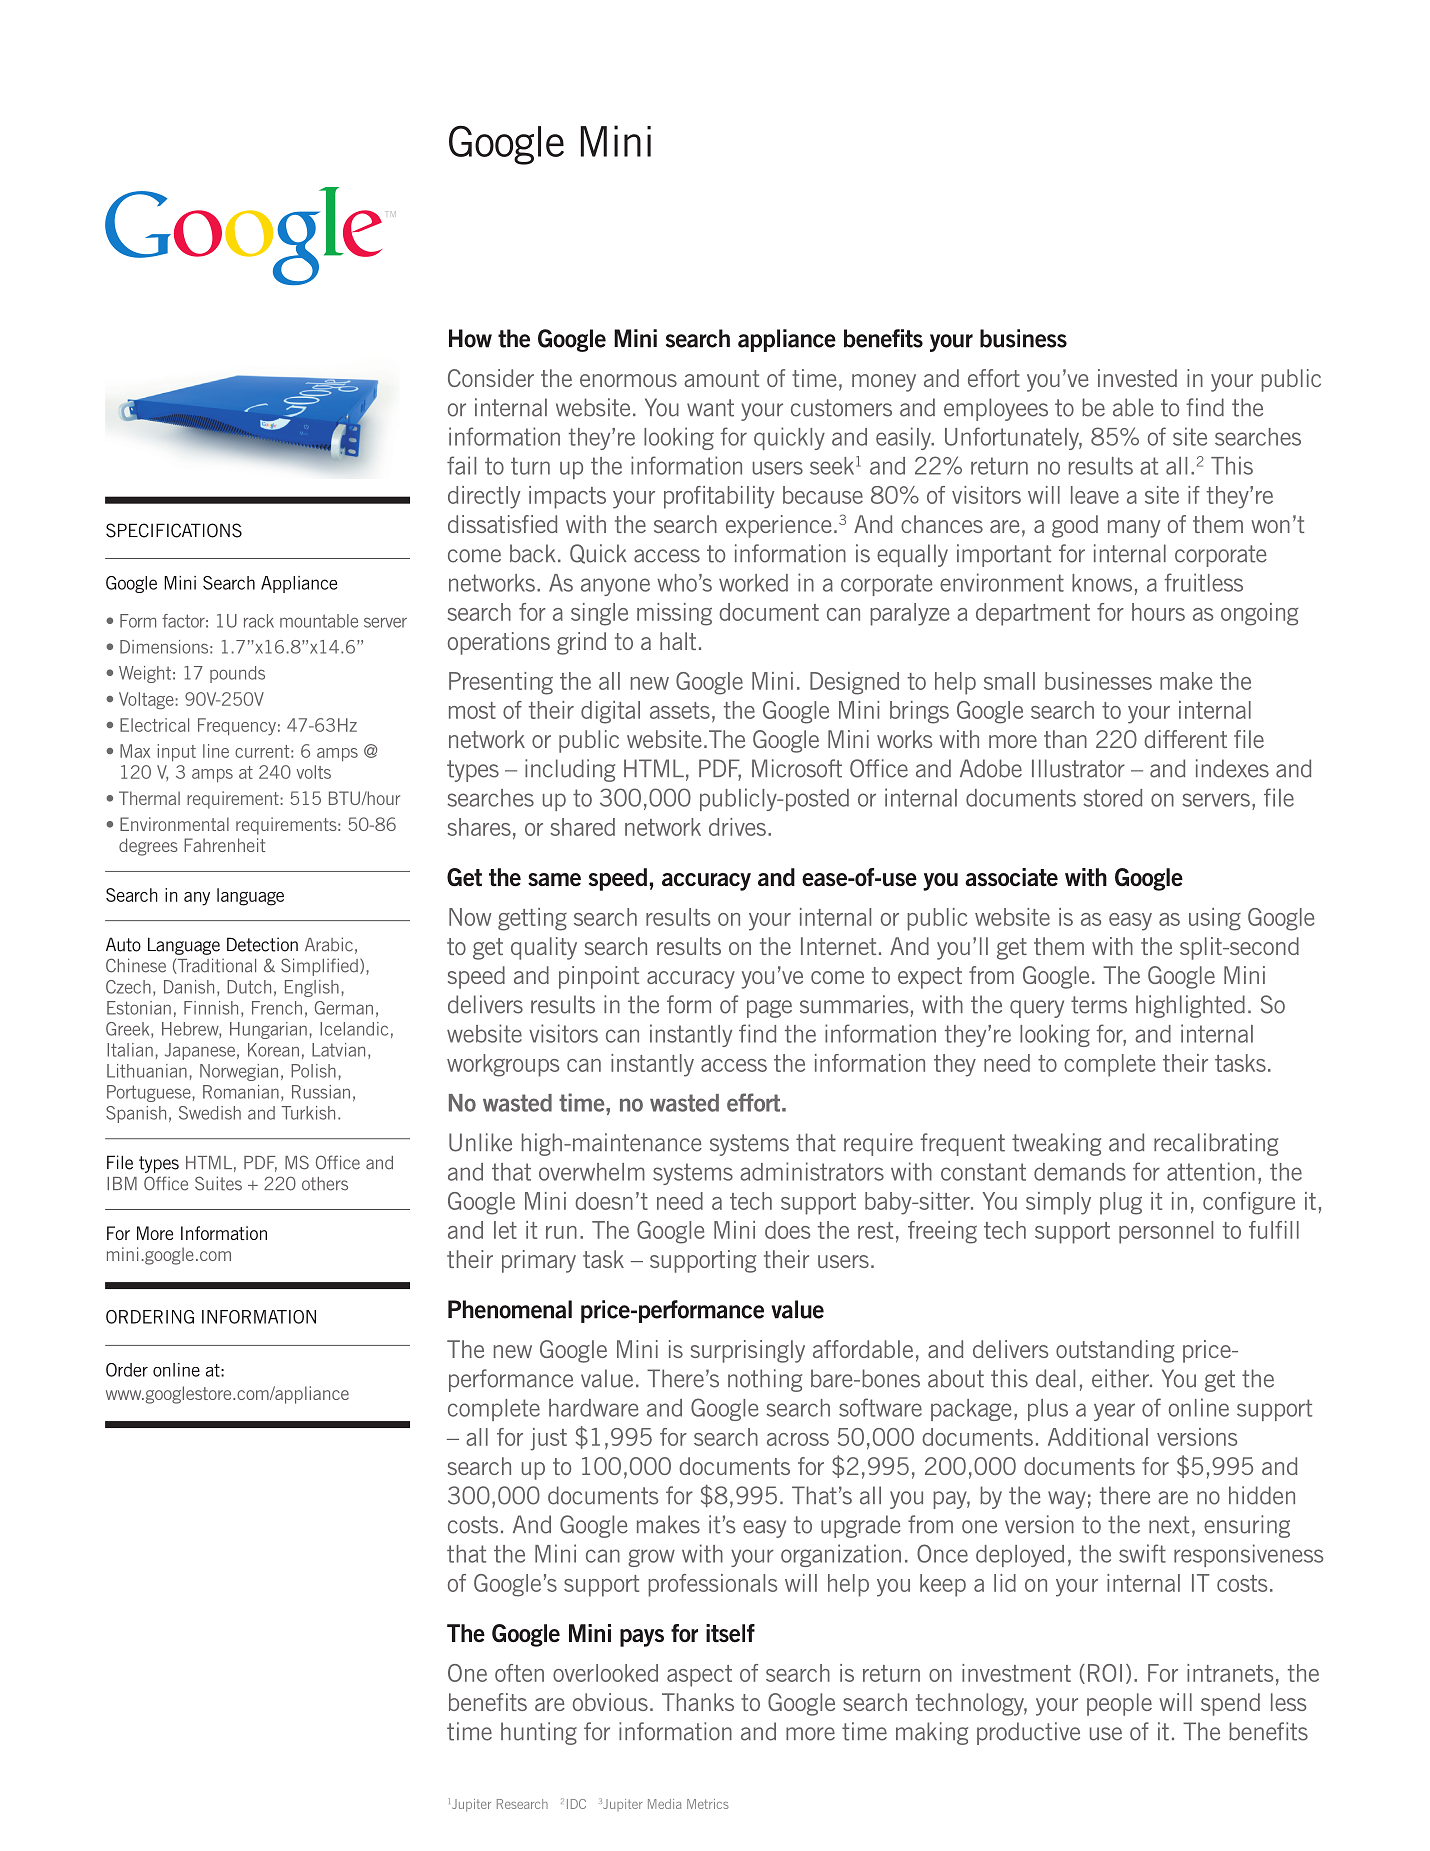 This image has width=1430, height=1851. I want to click on hunting, so click(539, 1733).
